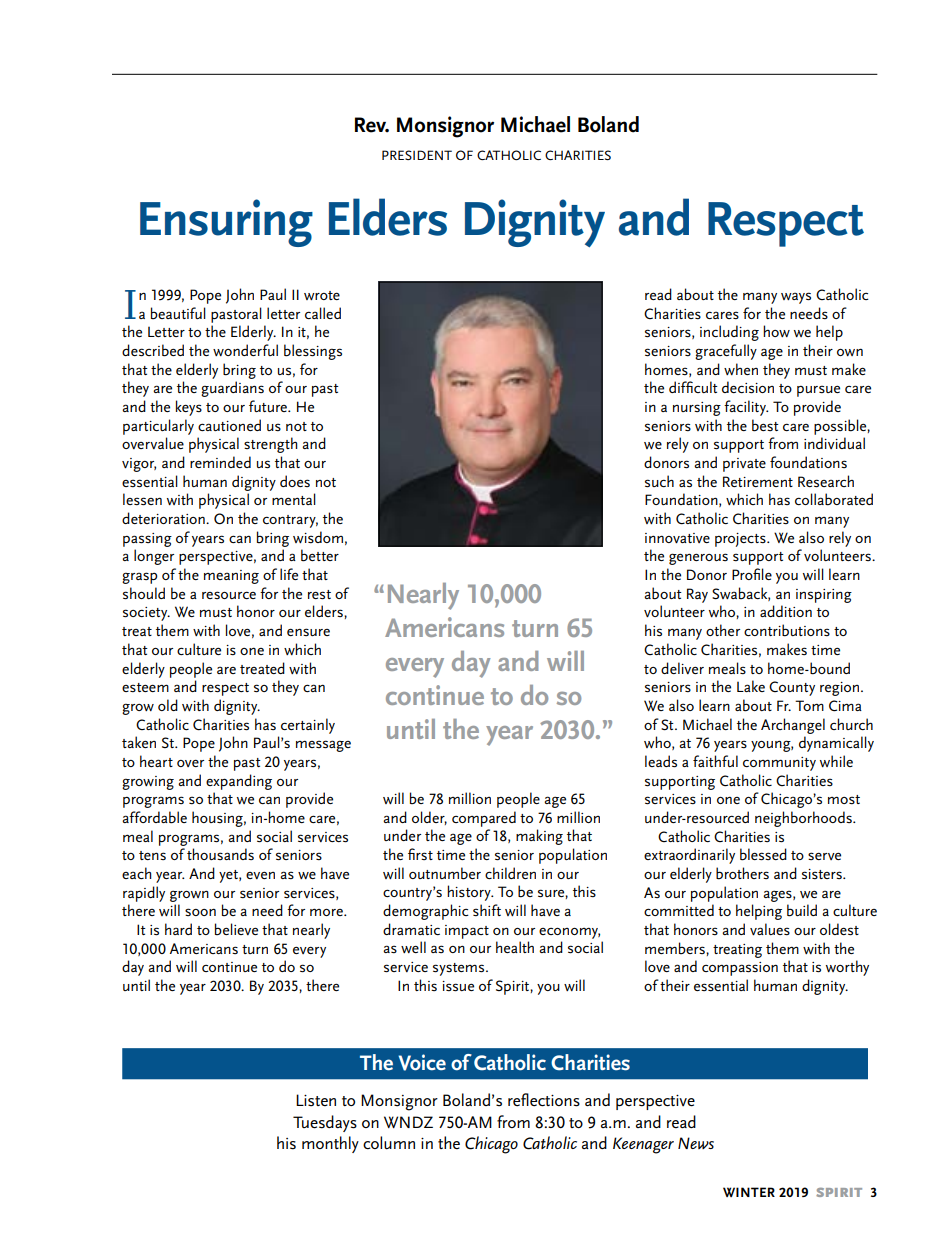 This document has width=952, height=1233. What do you see at coordinates (330, 1144) in the document?
I see `monthly` at bounding box center [330, 1144].
